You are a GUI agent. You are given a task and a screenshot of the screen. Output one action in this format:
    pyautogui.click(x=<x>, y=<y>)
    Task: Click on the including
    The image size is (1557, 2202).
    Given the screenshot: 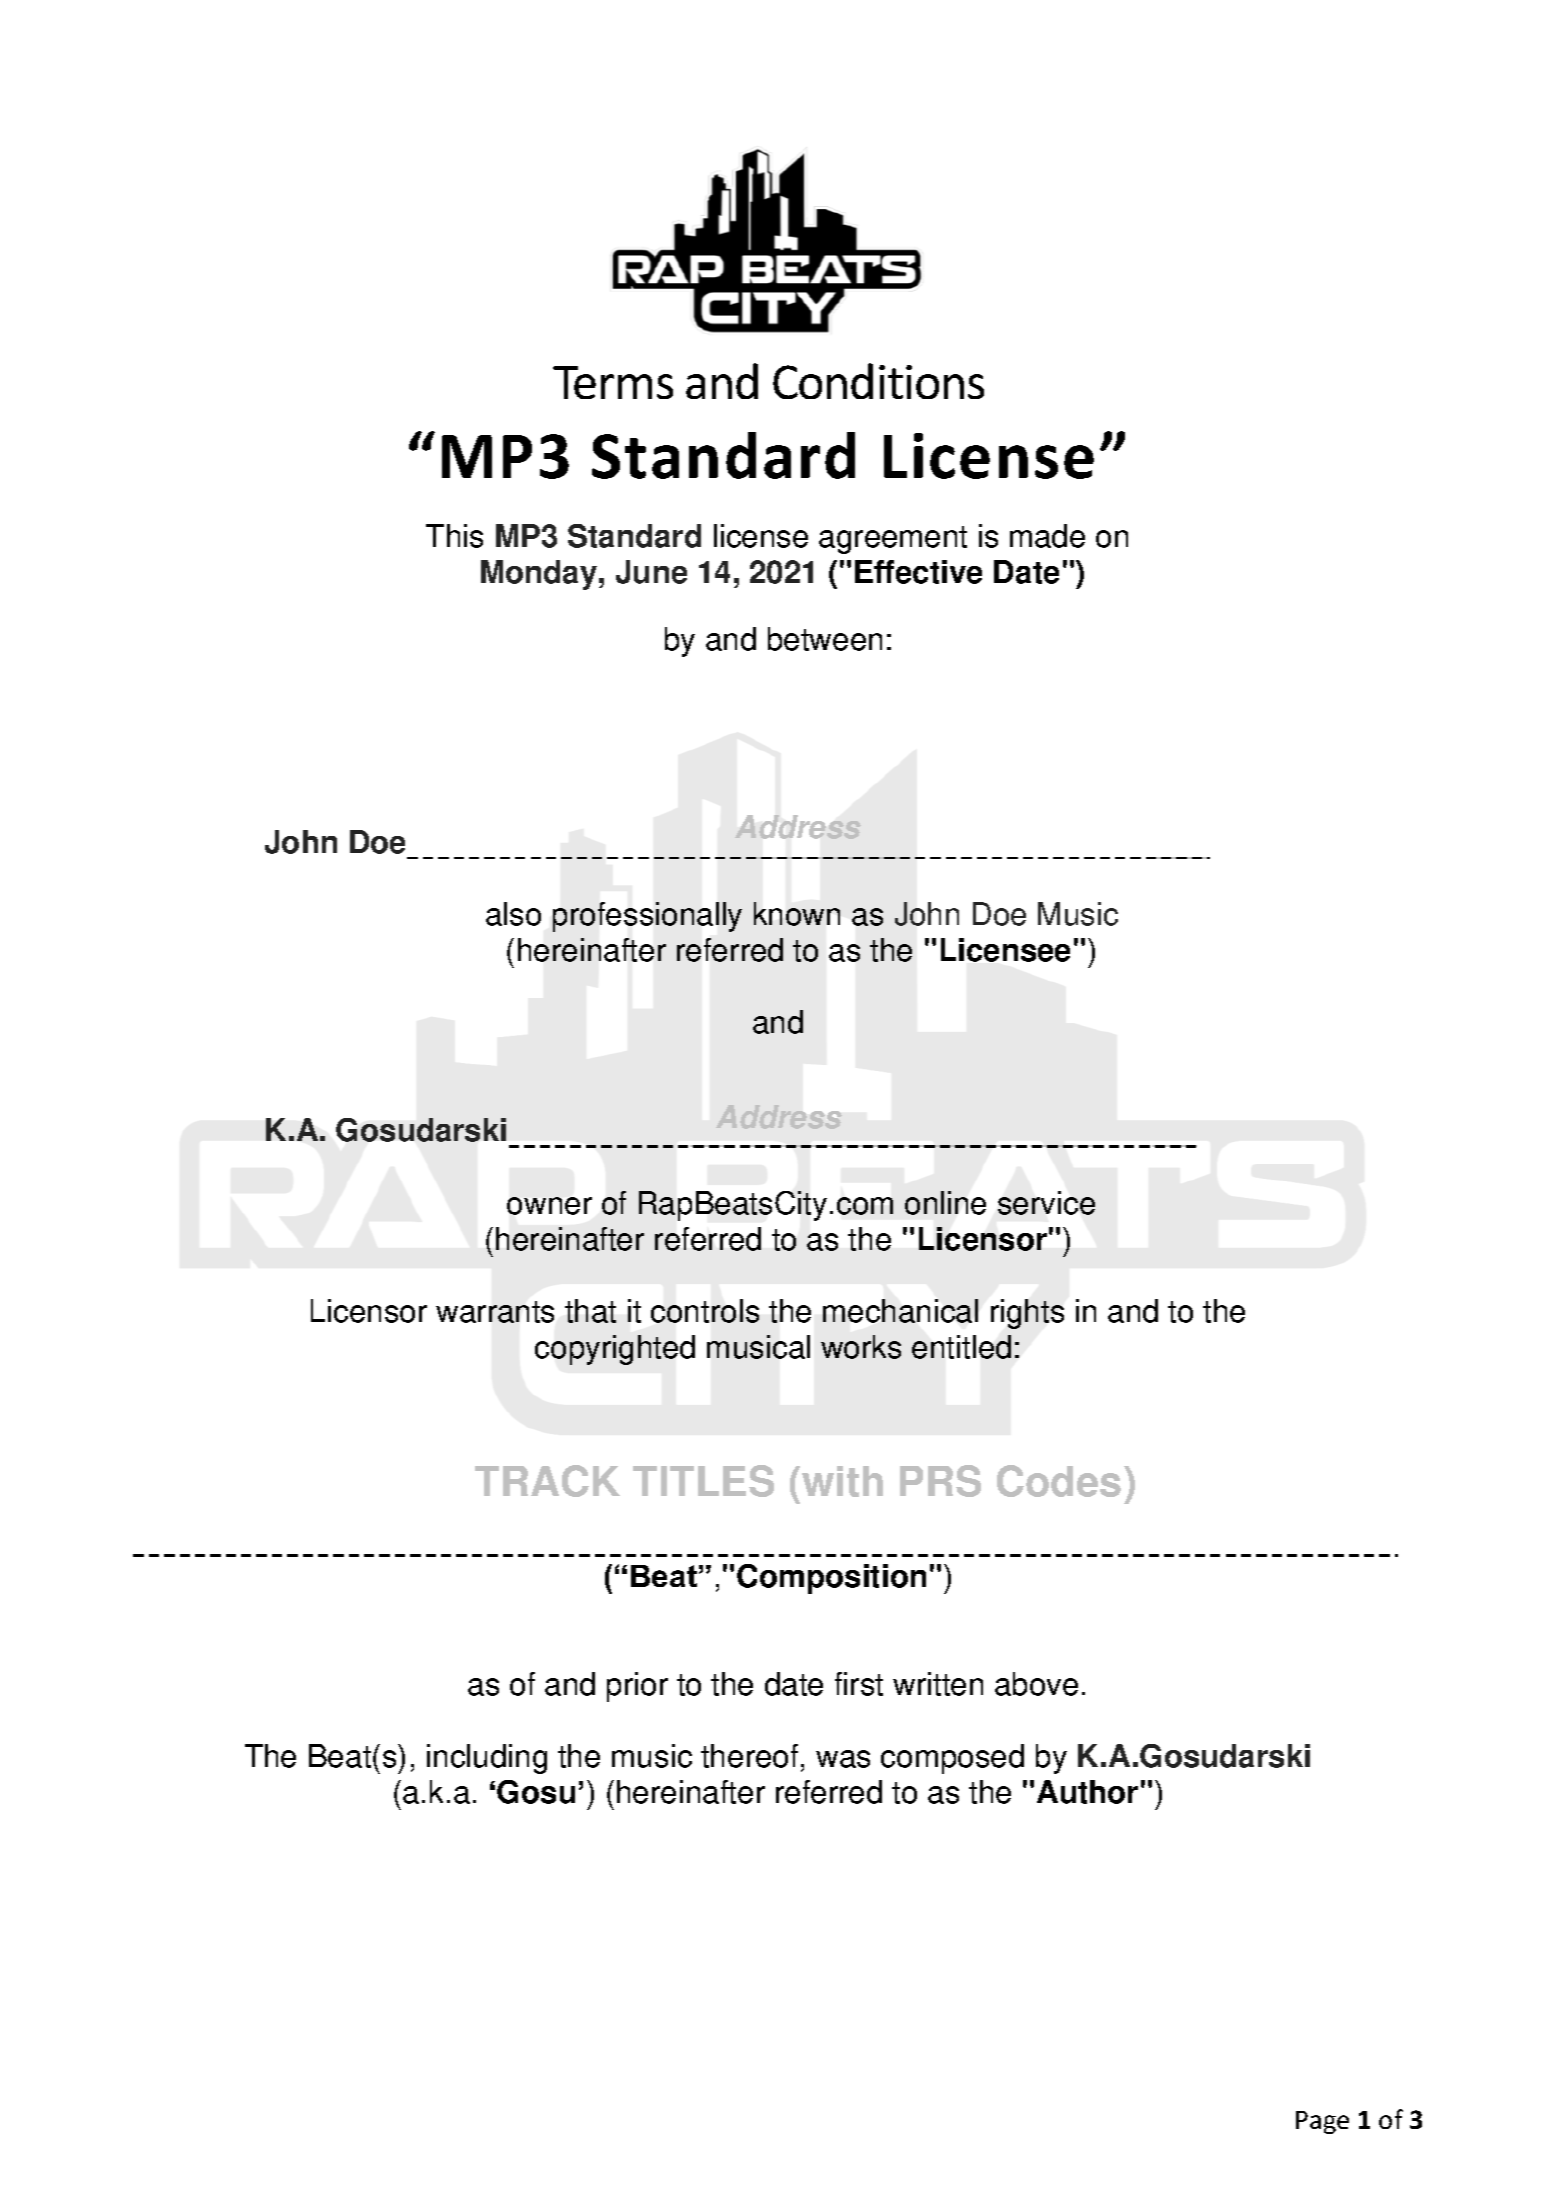 What is the action you would take?
    pyautogui.click(x=487, y=1759)
